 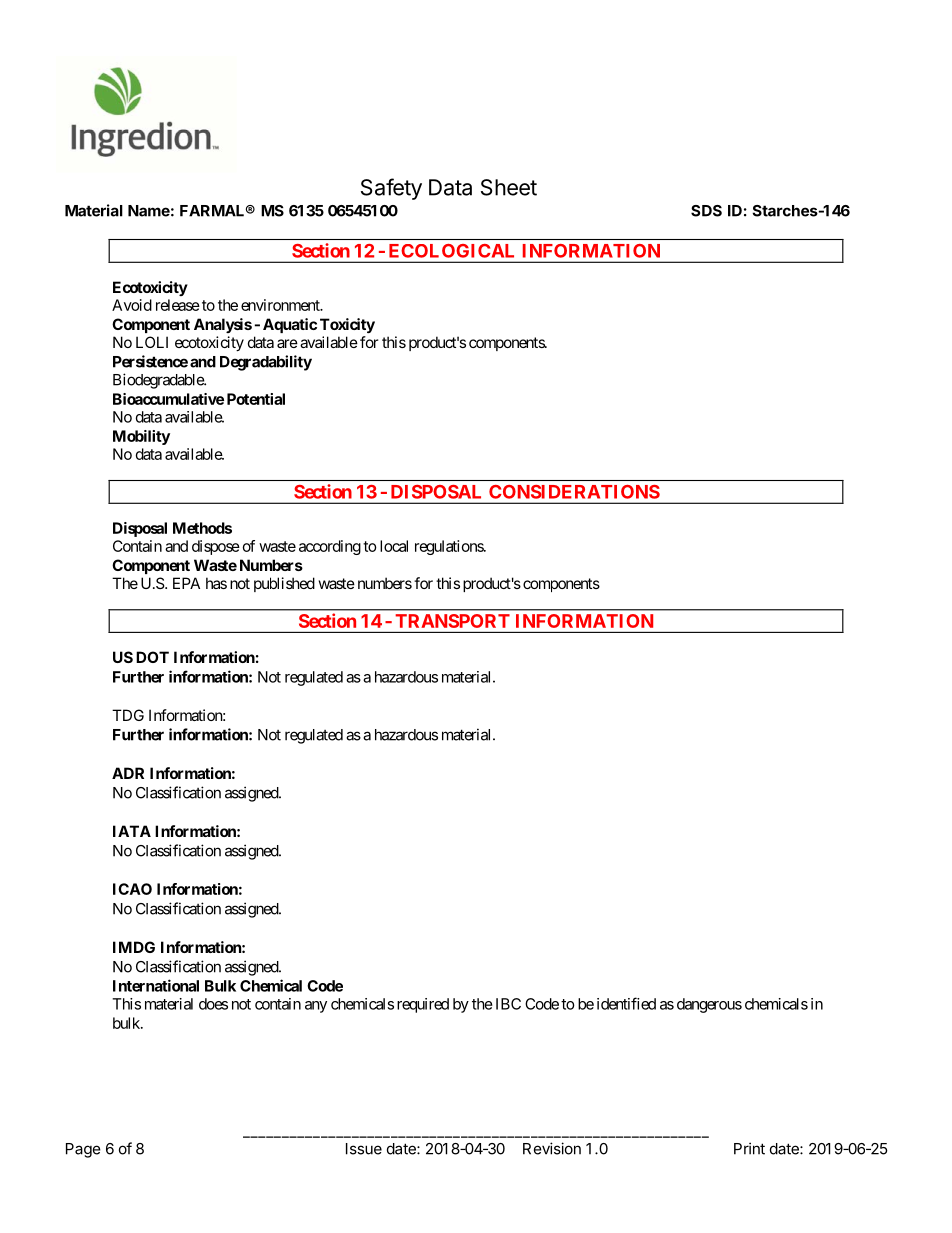 I want to click on according, so click(x=330, y=547).
